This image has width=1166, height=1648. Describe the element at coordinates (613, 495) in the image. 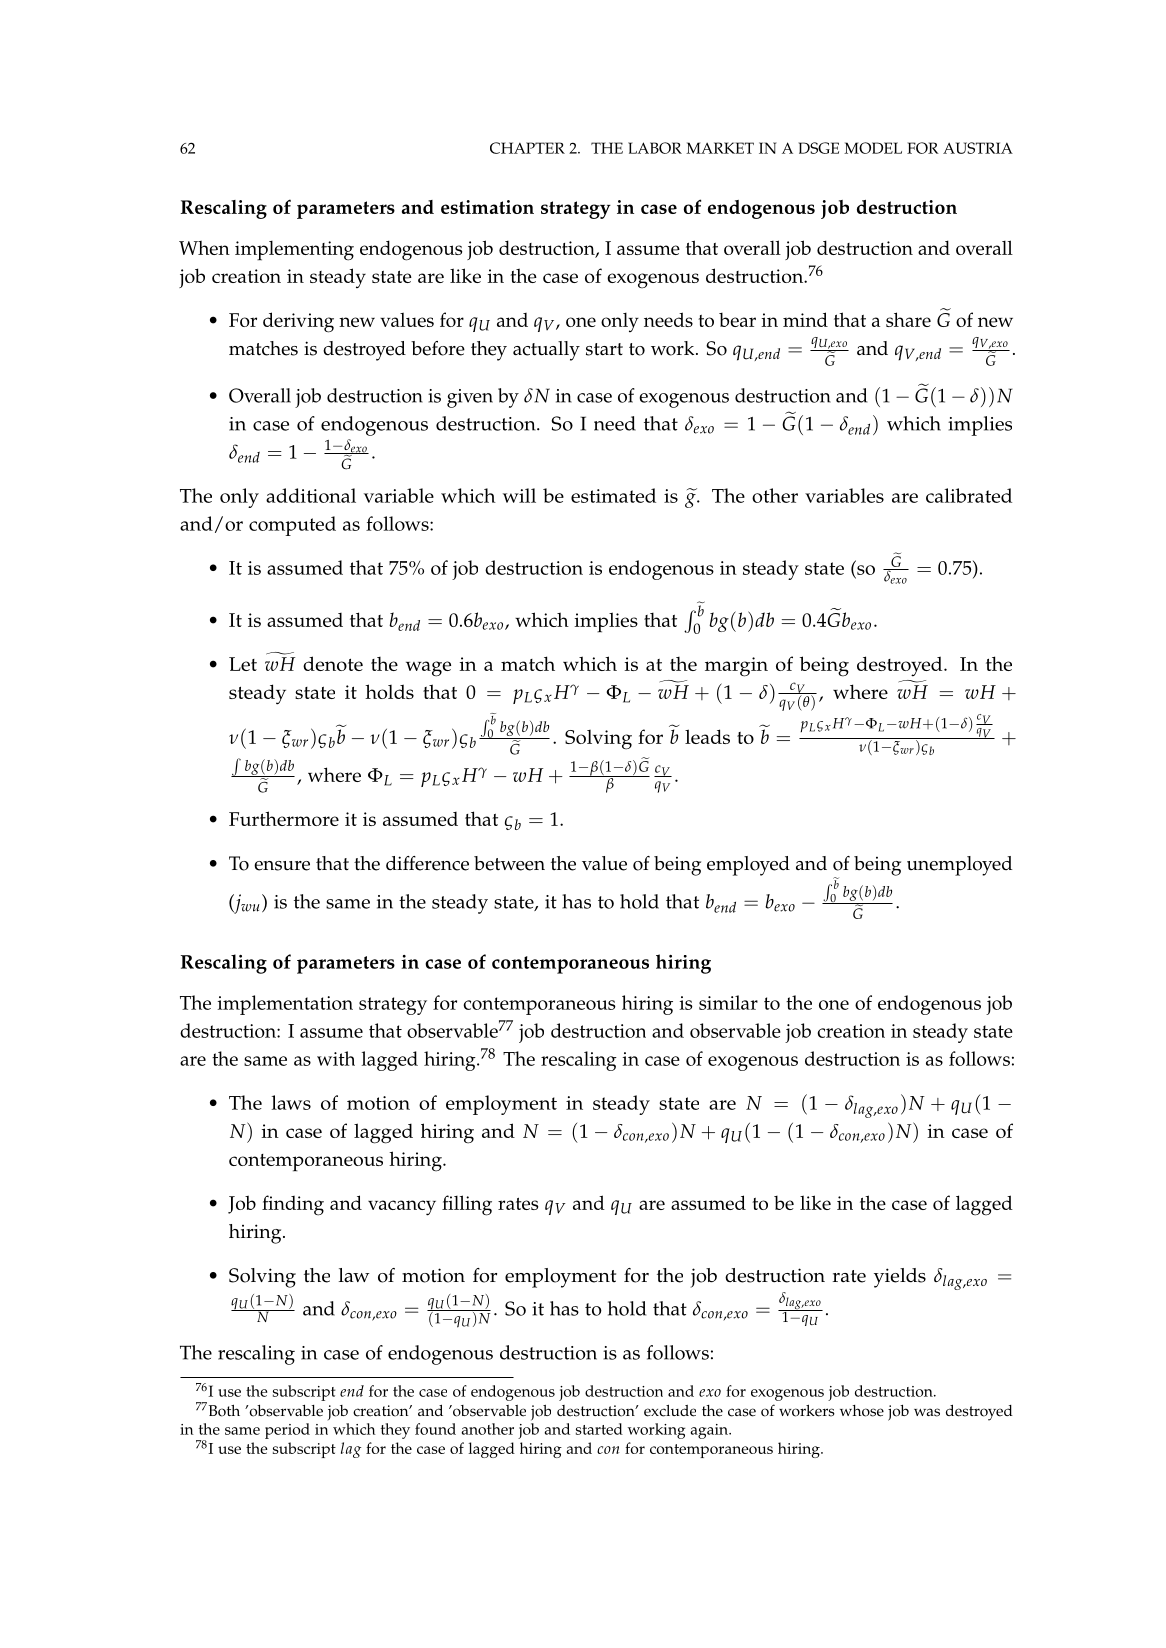

I see `estimated` at that location.
